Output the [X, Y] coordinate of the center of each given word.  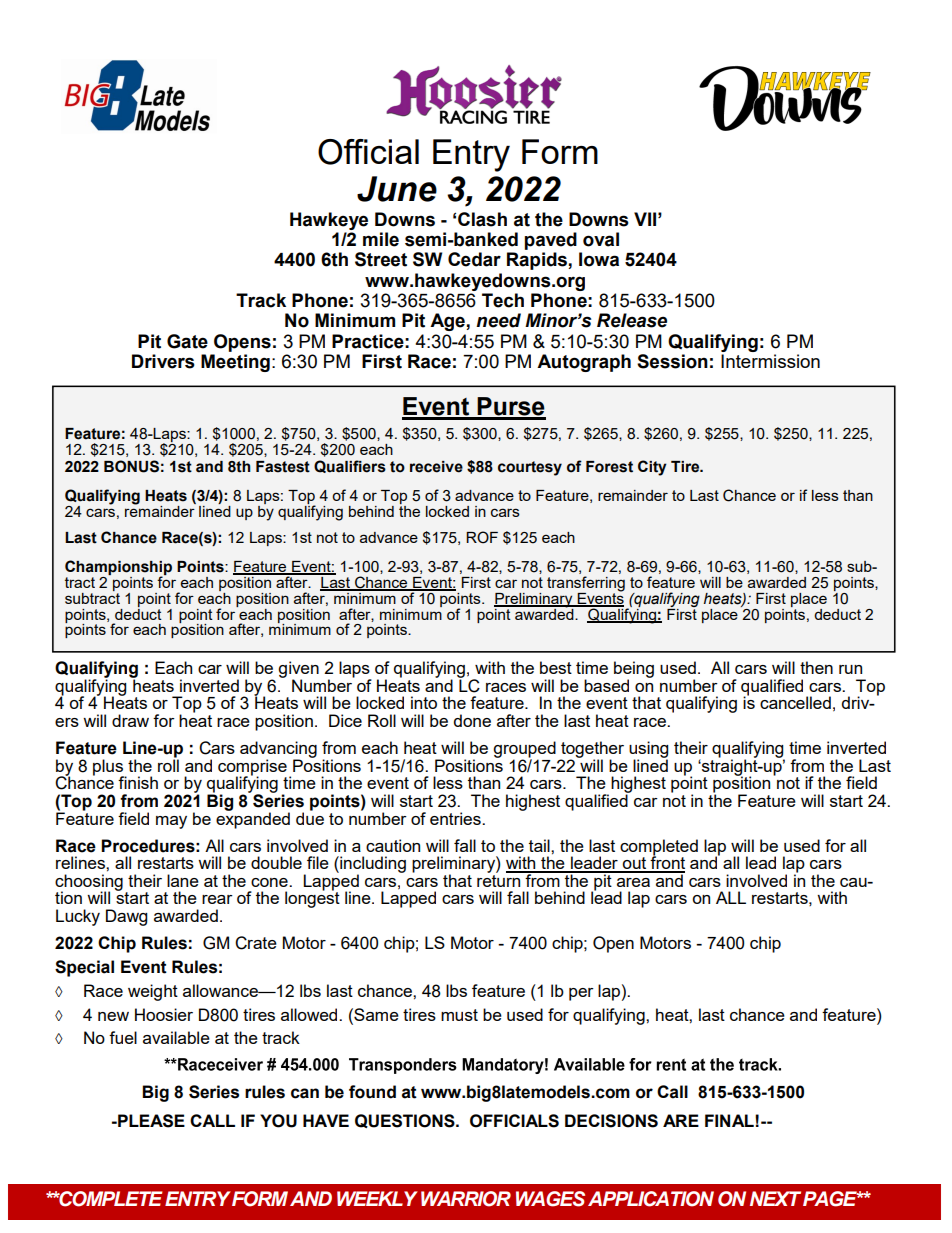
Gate [187, 341]
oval [601, 239]
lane [183, 880]
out [635, 864]
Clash [482, 219]
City [652, 468]
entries [456, 818]
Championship [118, 568]
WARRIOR [466, 1199]
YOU [278, 1121]
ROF [482, 537]
